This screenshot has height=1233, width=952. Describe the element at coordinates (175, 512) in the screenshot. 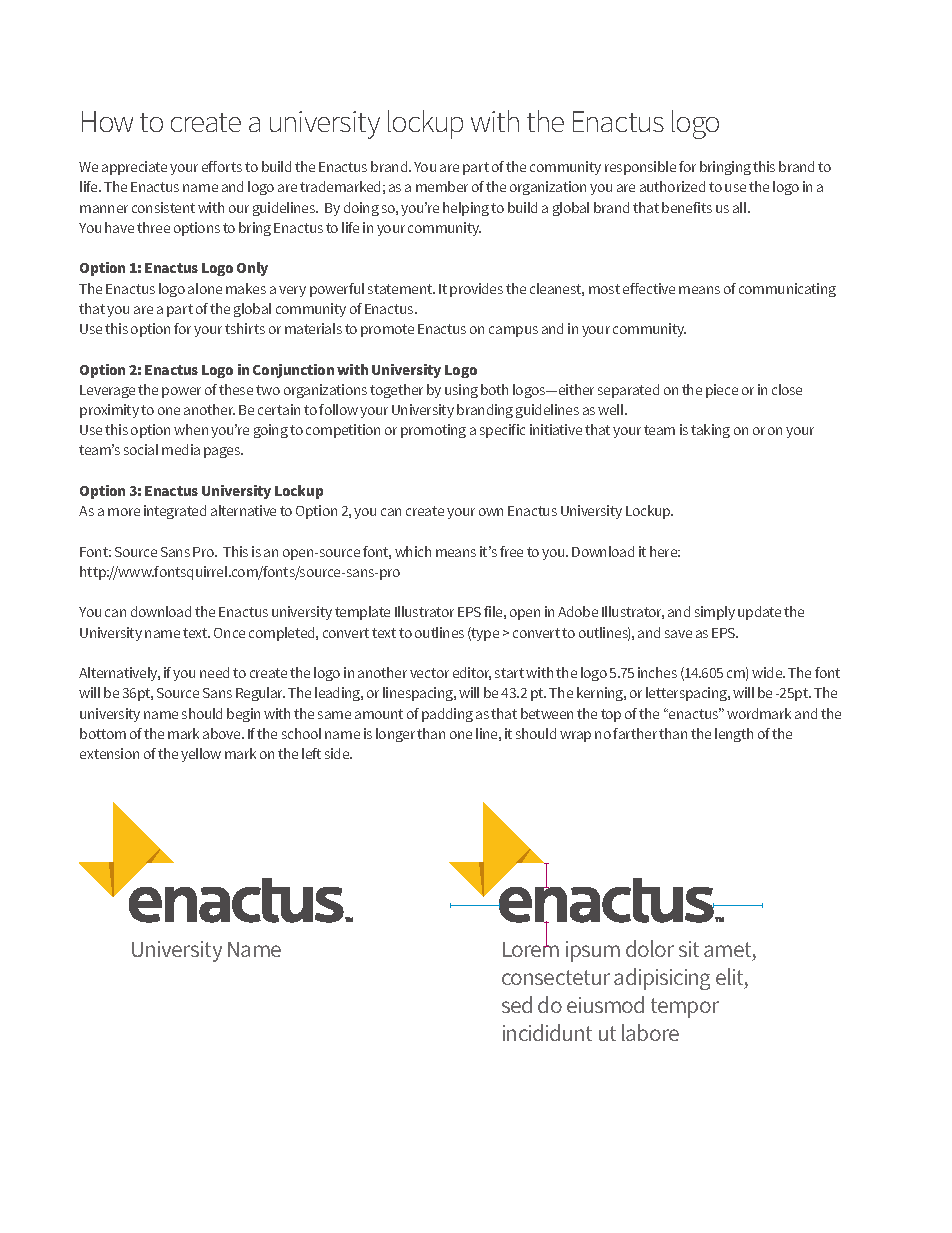

I see `integrated` at that location.
